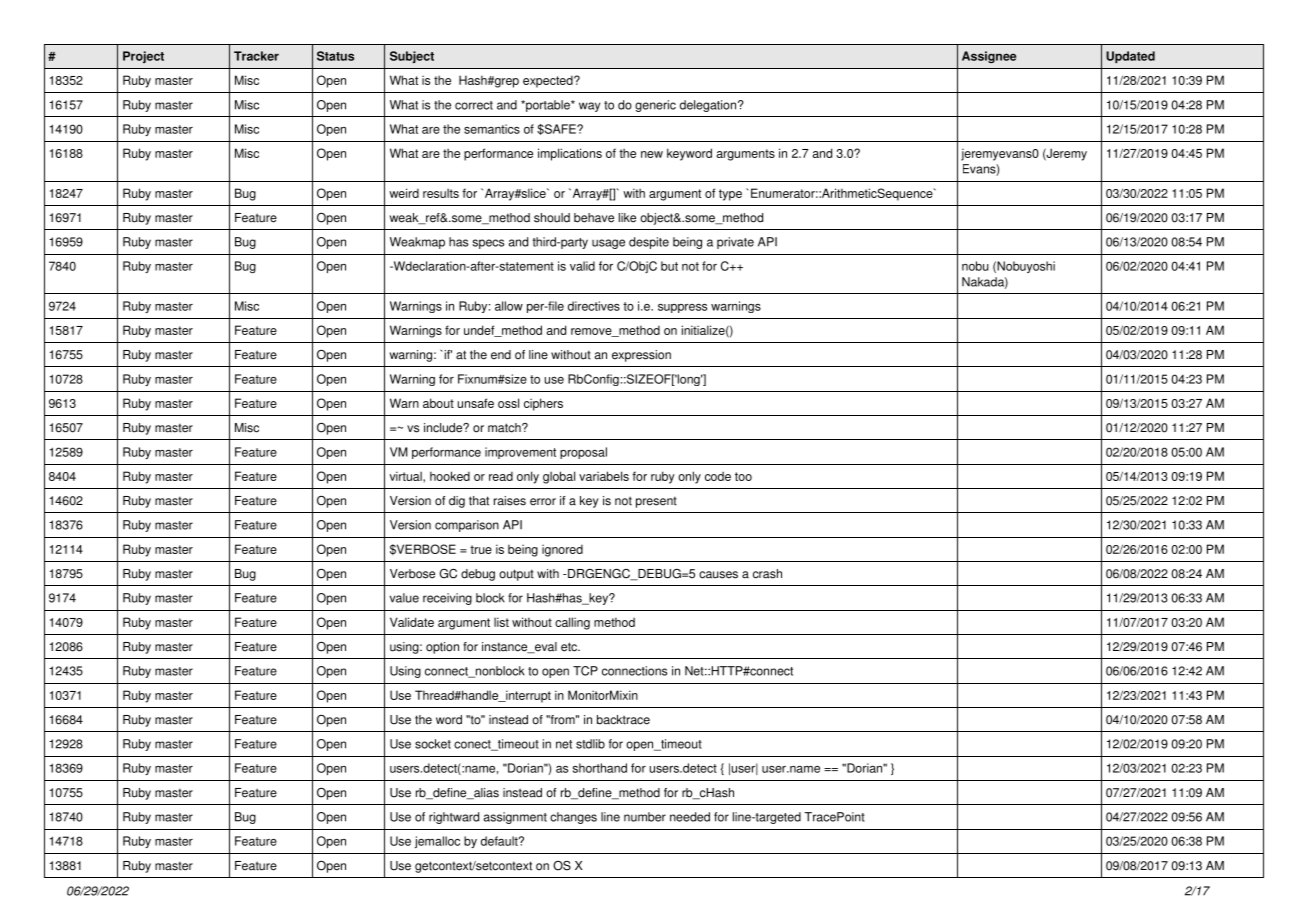  What do you see at coordinates (454, 818) in the screenshot?
I see `rightward` at bounding box center [454, 818].
